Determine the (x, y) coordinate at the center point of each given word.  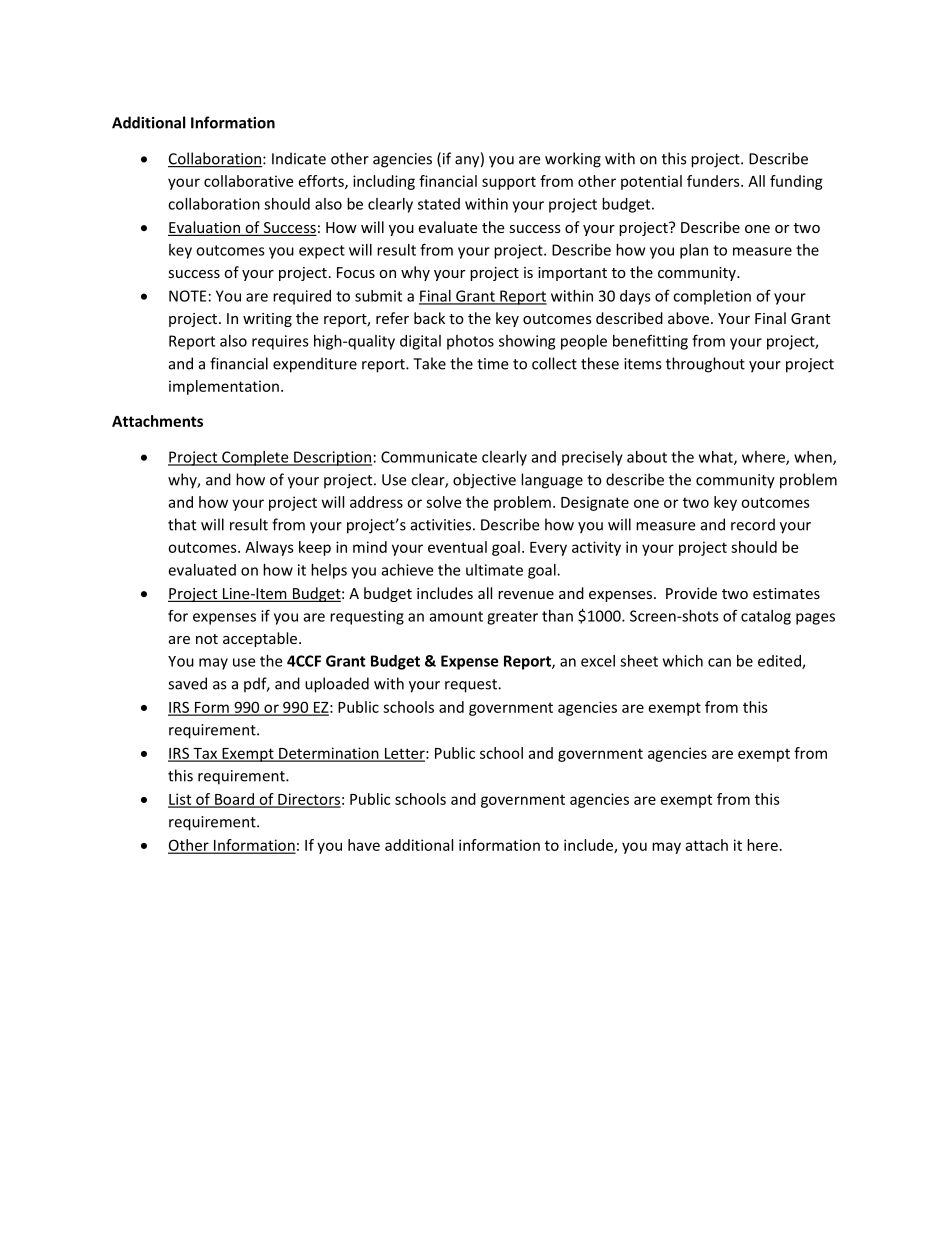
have (364, 845)
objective (484, 481)
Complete (255, 458)
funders (714, 181)
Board (234, 800)
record (753, 524)
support (509, 183)
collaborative (248, 181)
